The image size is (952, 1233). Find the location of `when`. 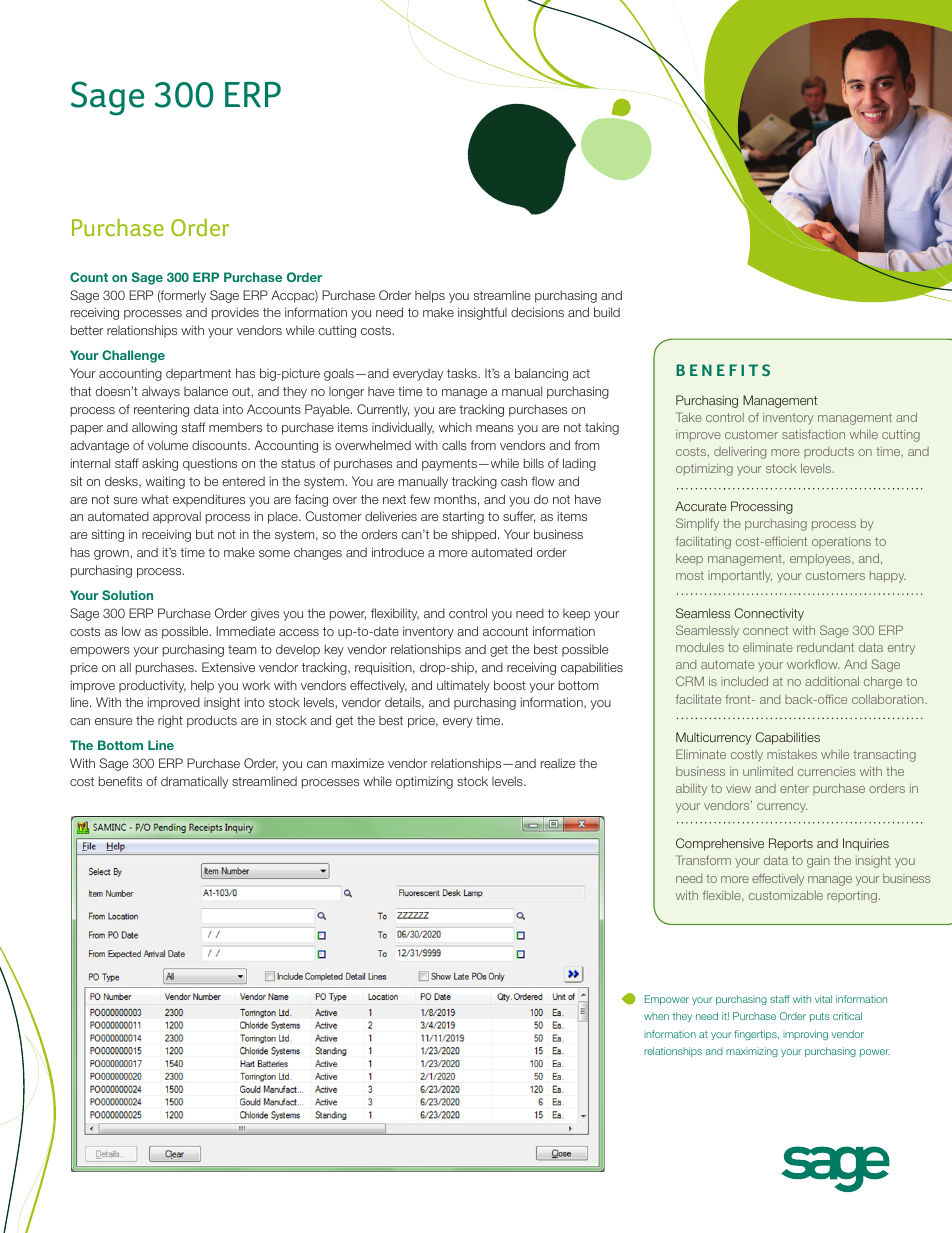

when is located at coordinates (656, 1016).
